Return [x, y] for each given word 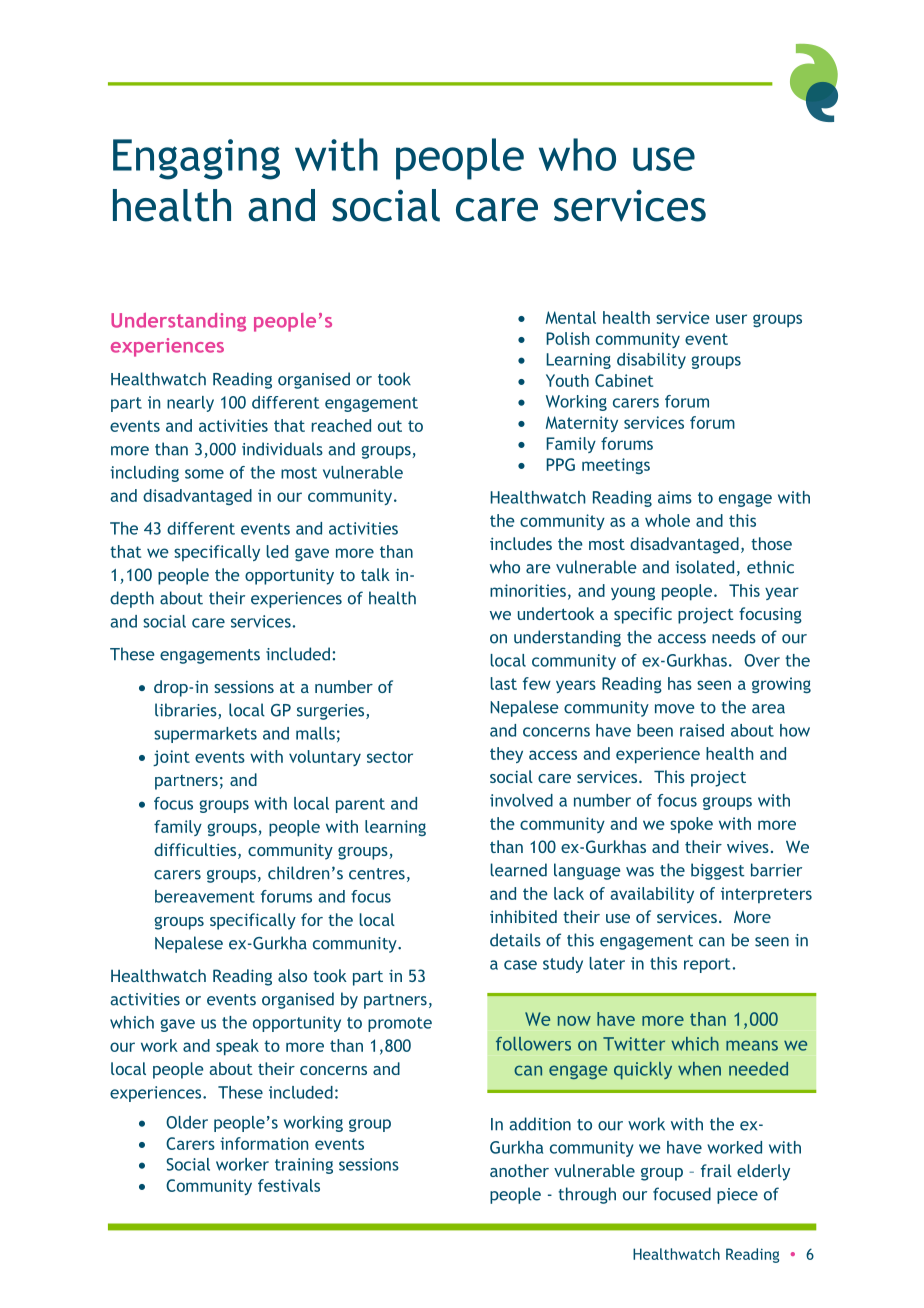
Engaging [196, 159]
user [731, 319]
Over [762, 660]
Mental [571, 317]
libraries [187, 711]
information [264, 1143]
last [503, 683]
